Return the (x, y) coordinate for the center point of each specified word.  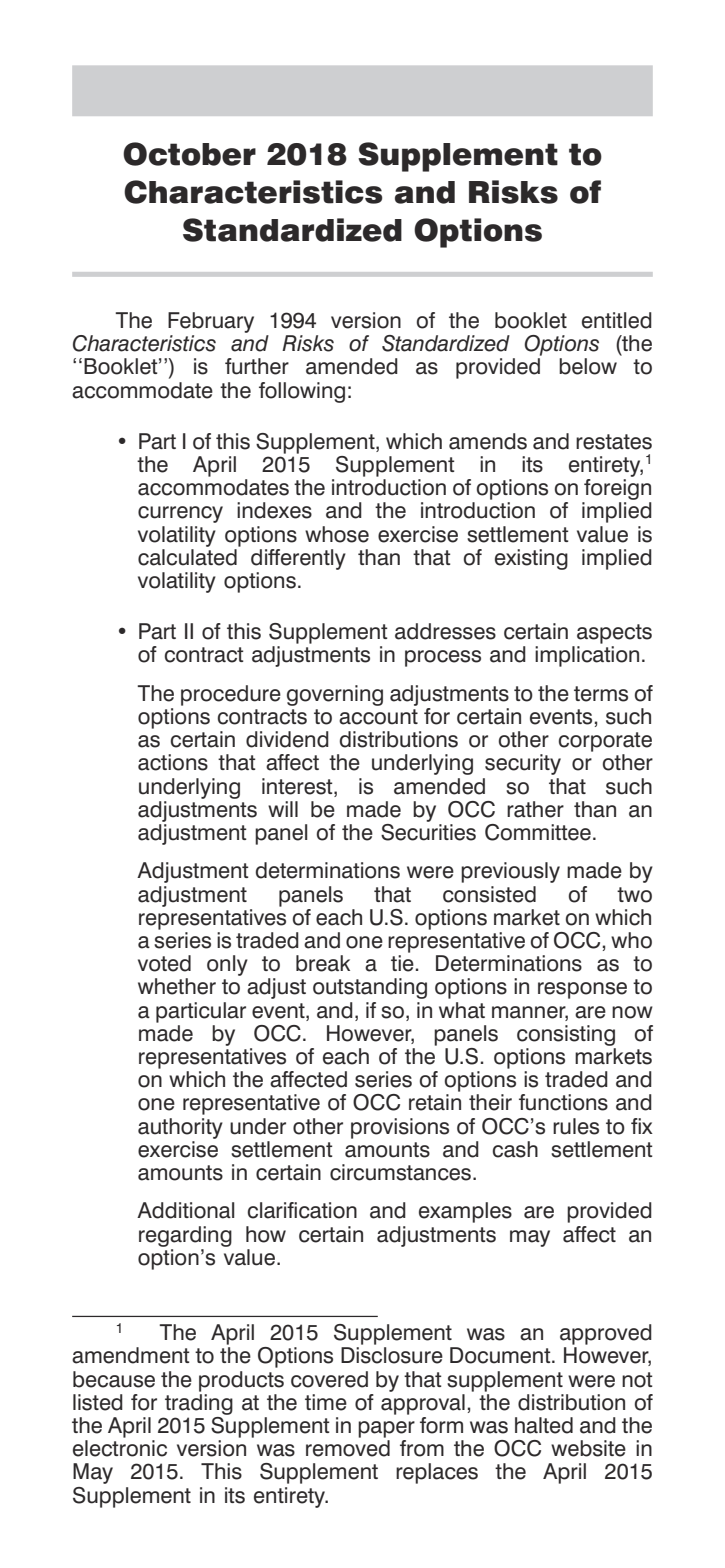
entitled (617, 320)
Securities (428, 831)
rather (535, 809)
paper (386, 1429)
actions (173, 762)
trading (199, 1404)
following (302, 392)
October (189, 154)
